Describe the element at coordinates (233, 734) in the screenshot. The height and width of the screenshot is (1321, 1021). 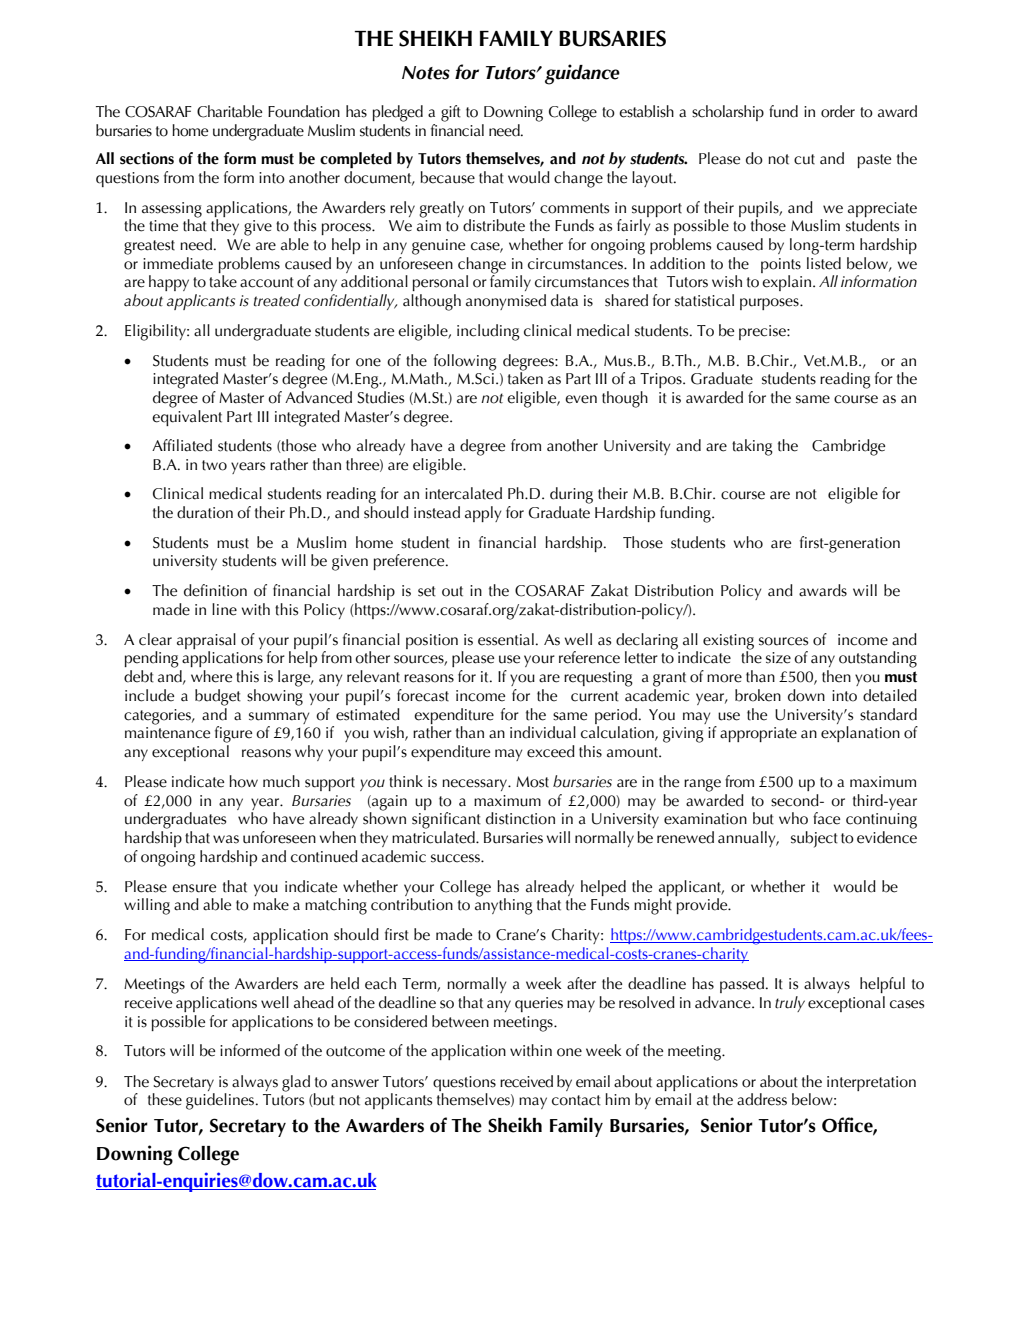
I see `figure` at that location.
